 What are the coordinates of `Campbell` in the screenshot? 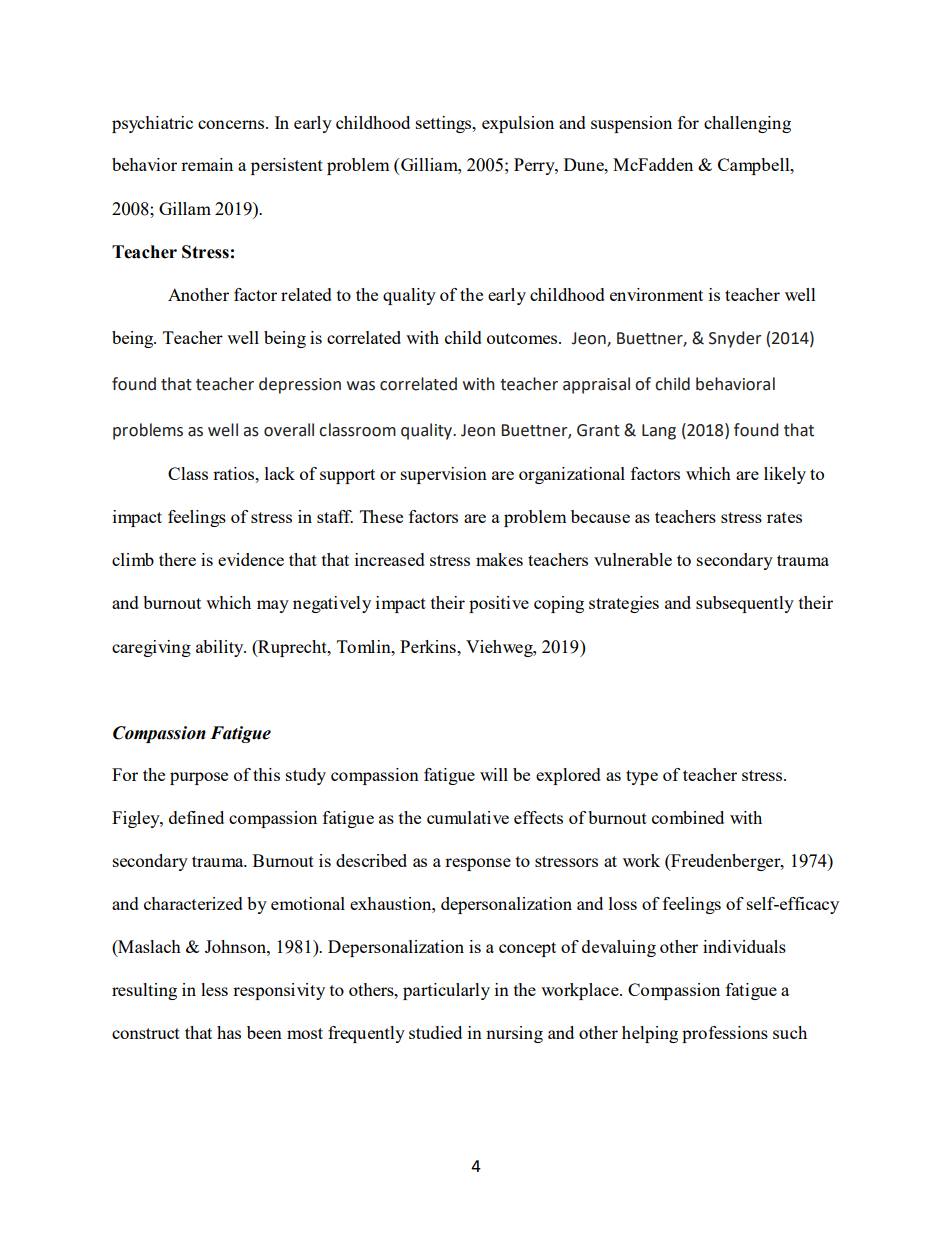 It's located at (755, 166).
